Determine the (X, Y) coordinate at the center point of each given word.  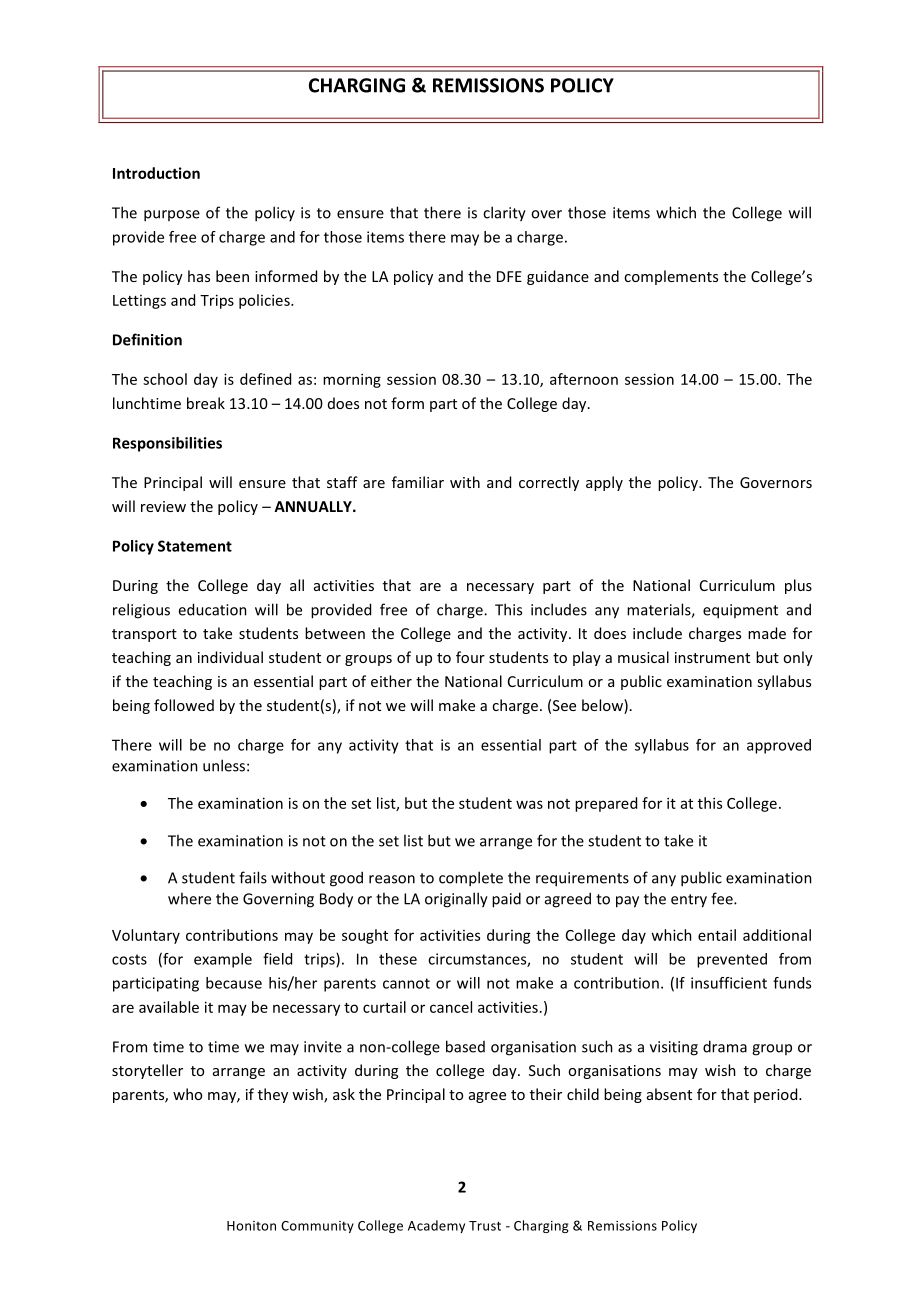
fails (253, 877)
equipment (740, 611)
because (234, 983)
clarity (504, 214)
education (212, 609)
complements (671, 277)
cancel (451, 1007)
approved (779, 746)
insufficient (729, 983)
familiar (418, 482)
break (206, 403)
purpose (172, 216)
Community (317, 1227)
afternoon (584, 379)
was (529, 804)
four (470, 657)
